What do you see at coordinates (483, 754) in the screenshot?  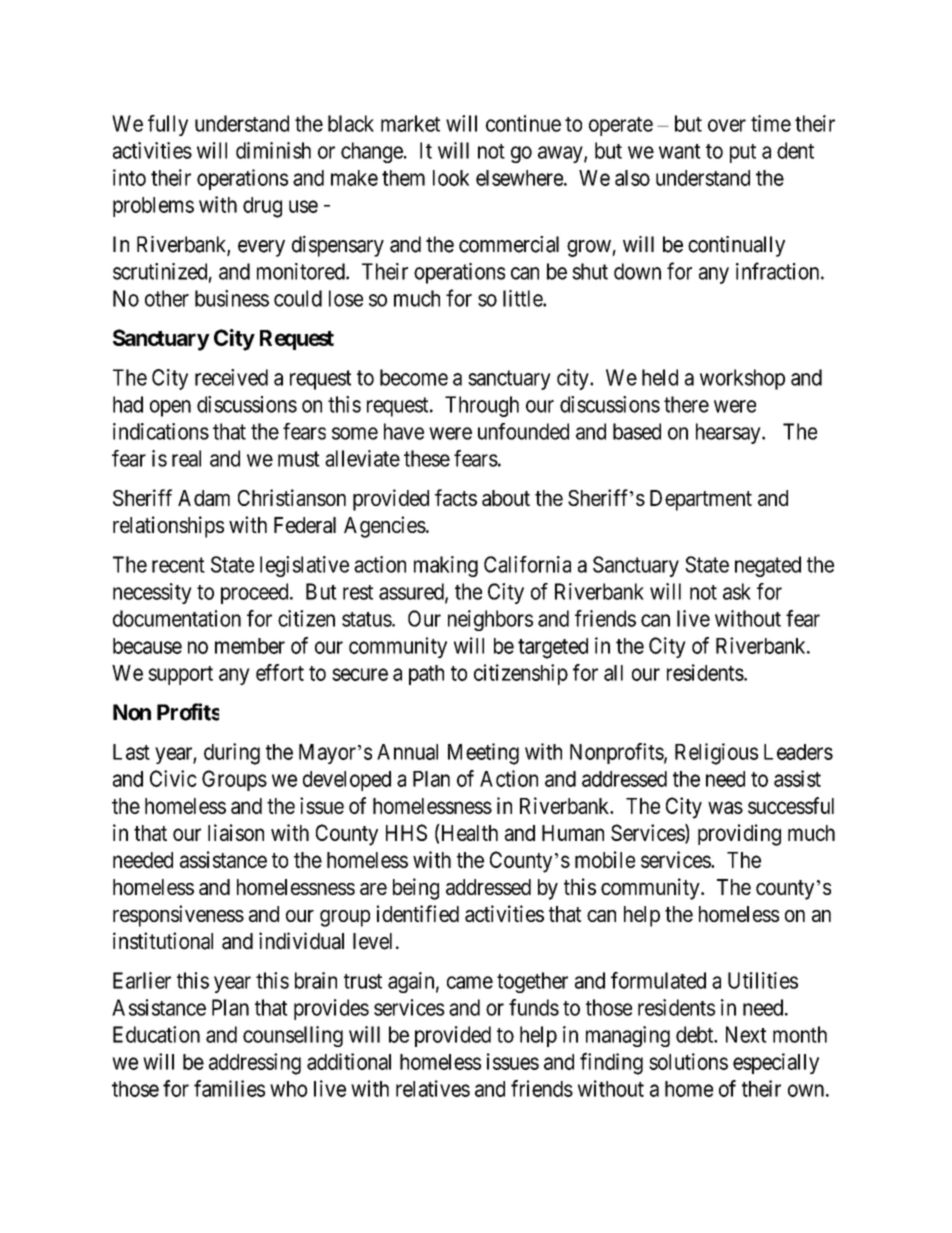 I see `Meeting` at bounding box center [483, 754].
